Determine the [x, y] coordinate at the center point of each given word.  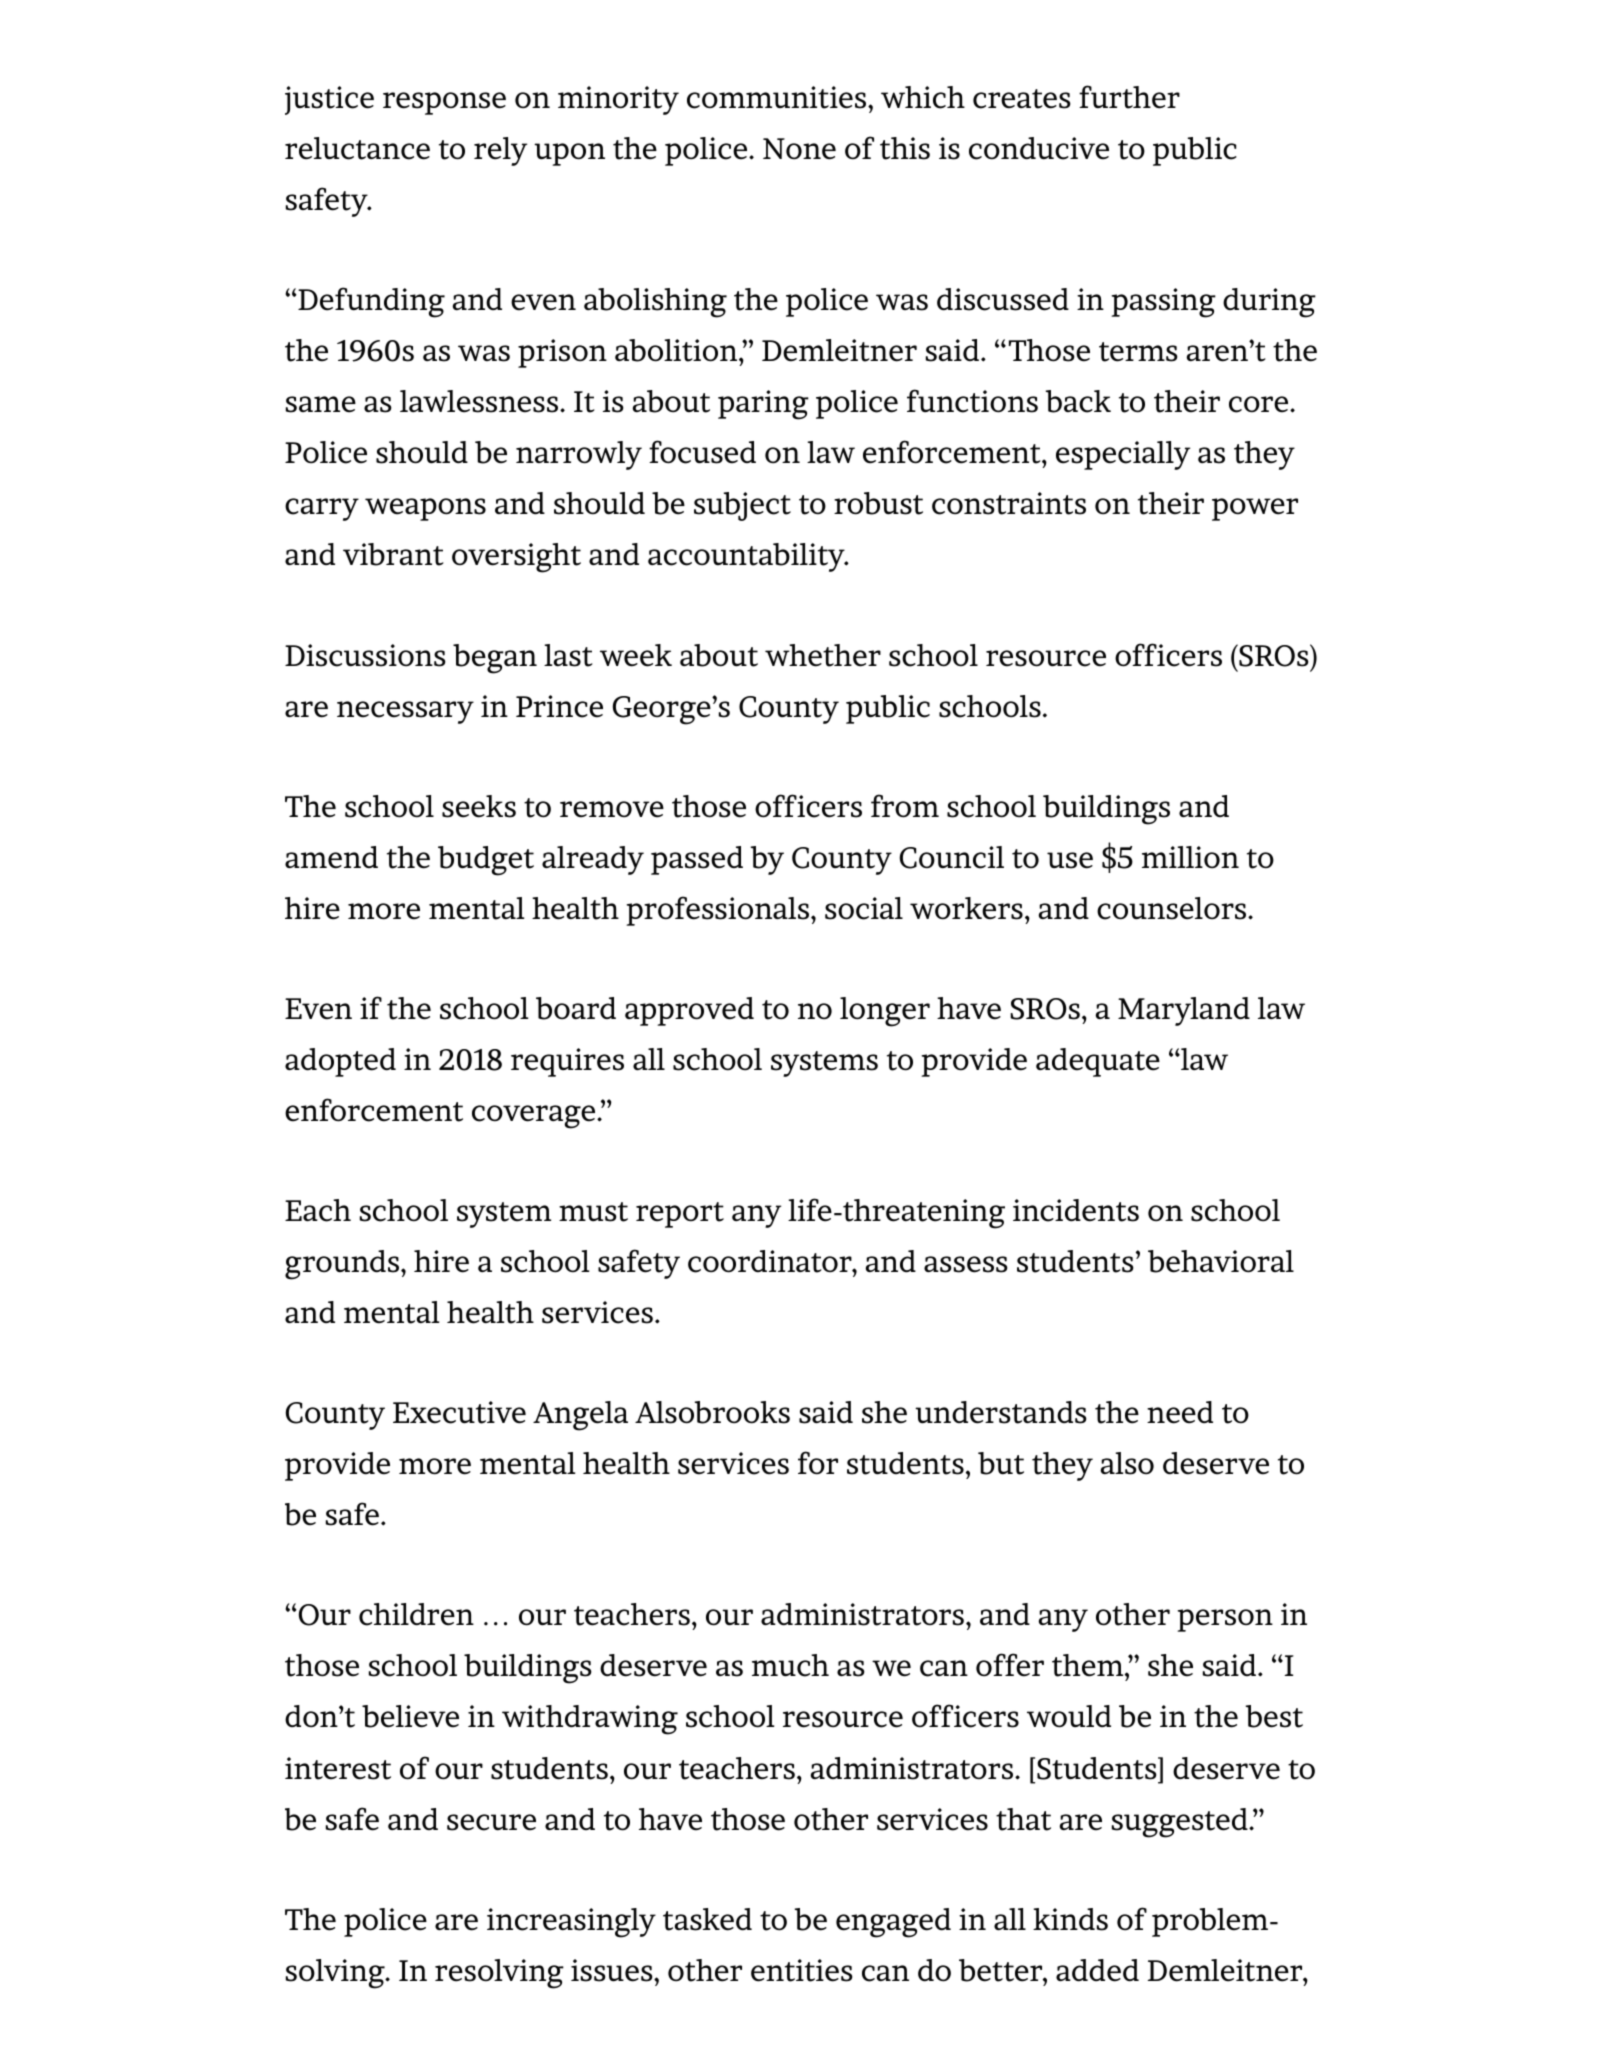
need [1180, 1412]
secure [491, 1822]
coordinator [771, 1261]
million [1190, 857]
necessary [405, 712]
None [799, 149]
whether [823, 655]
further [1129, 97]
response [444, 103]
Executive [459, 1412]
